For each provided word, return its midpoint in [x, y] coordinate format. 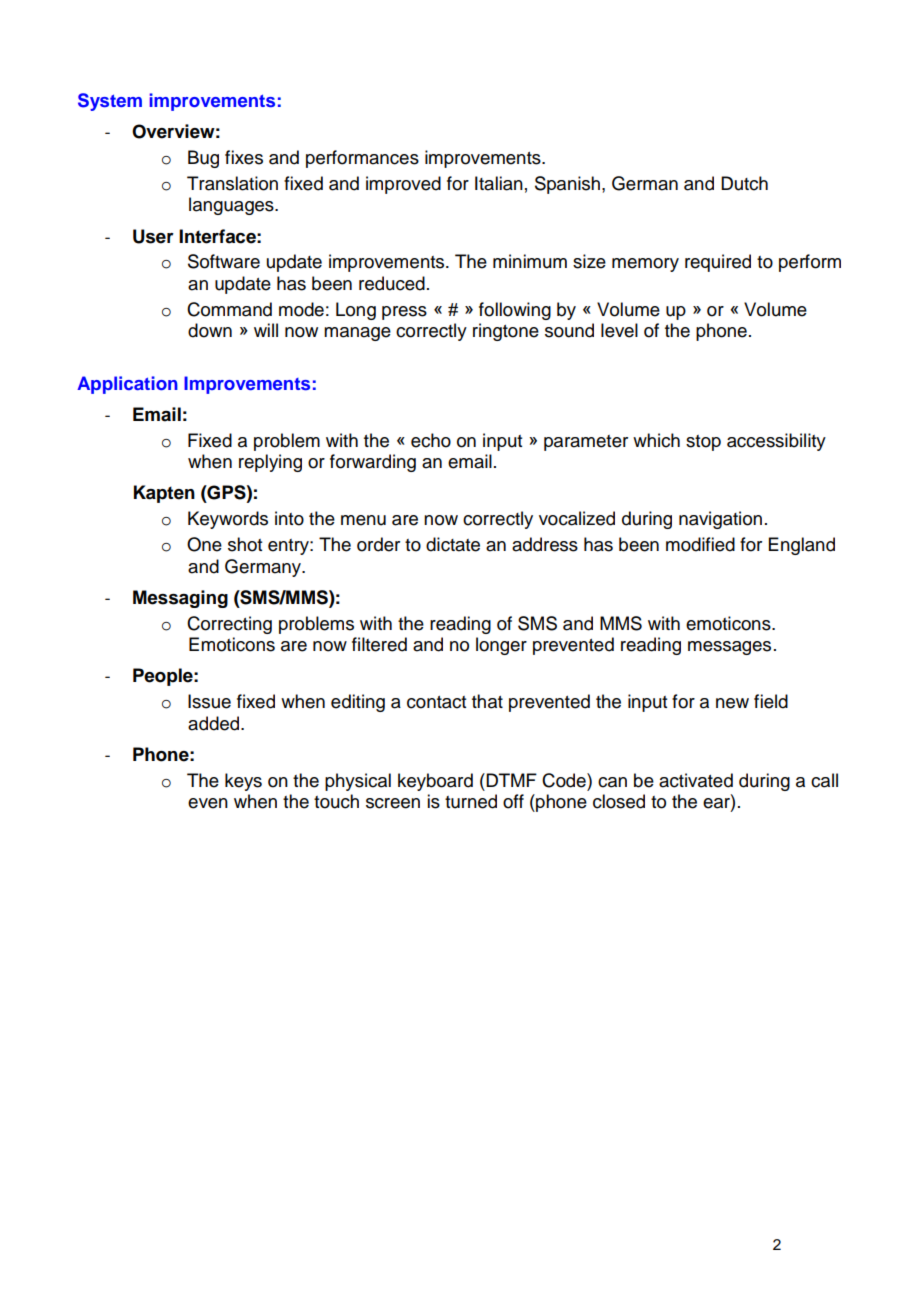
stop [703, 443]
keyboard [435, 782]
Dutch [744, 183]
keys [243, 782]
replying [270, 463]
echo [431, 440]
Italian [499, 183]
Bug [203, 159]
